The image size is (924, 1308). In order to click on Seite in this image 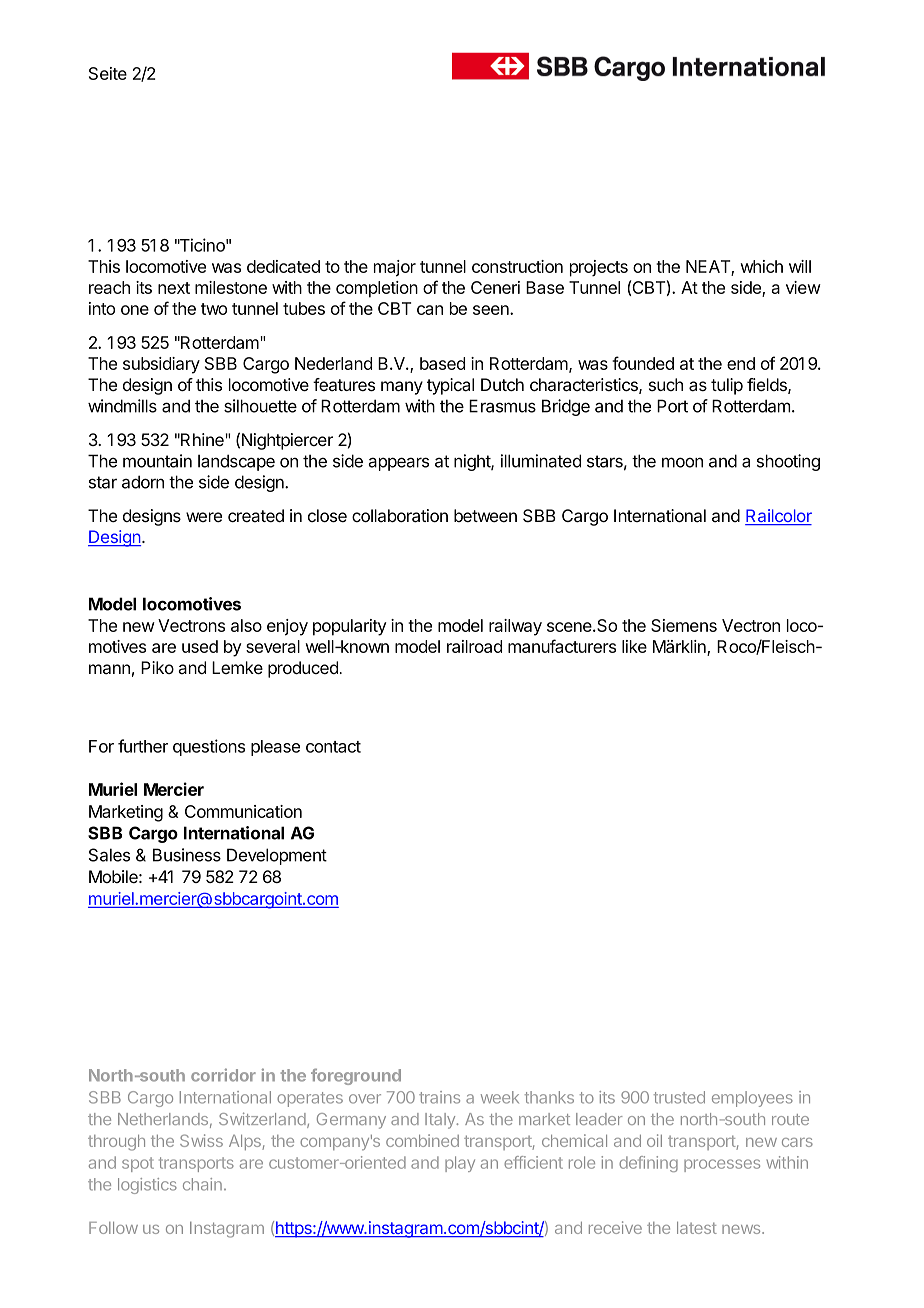, I will do `click(108, 73)`.
